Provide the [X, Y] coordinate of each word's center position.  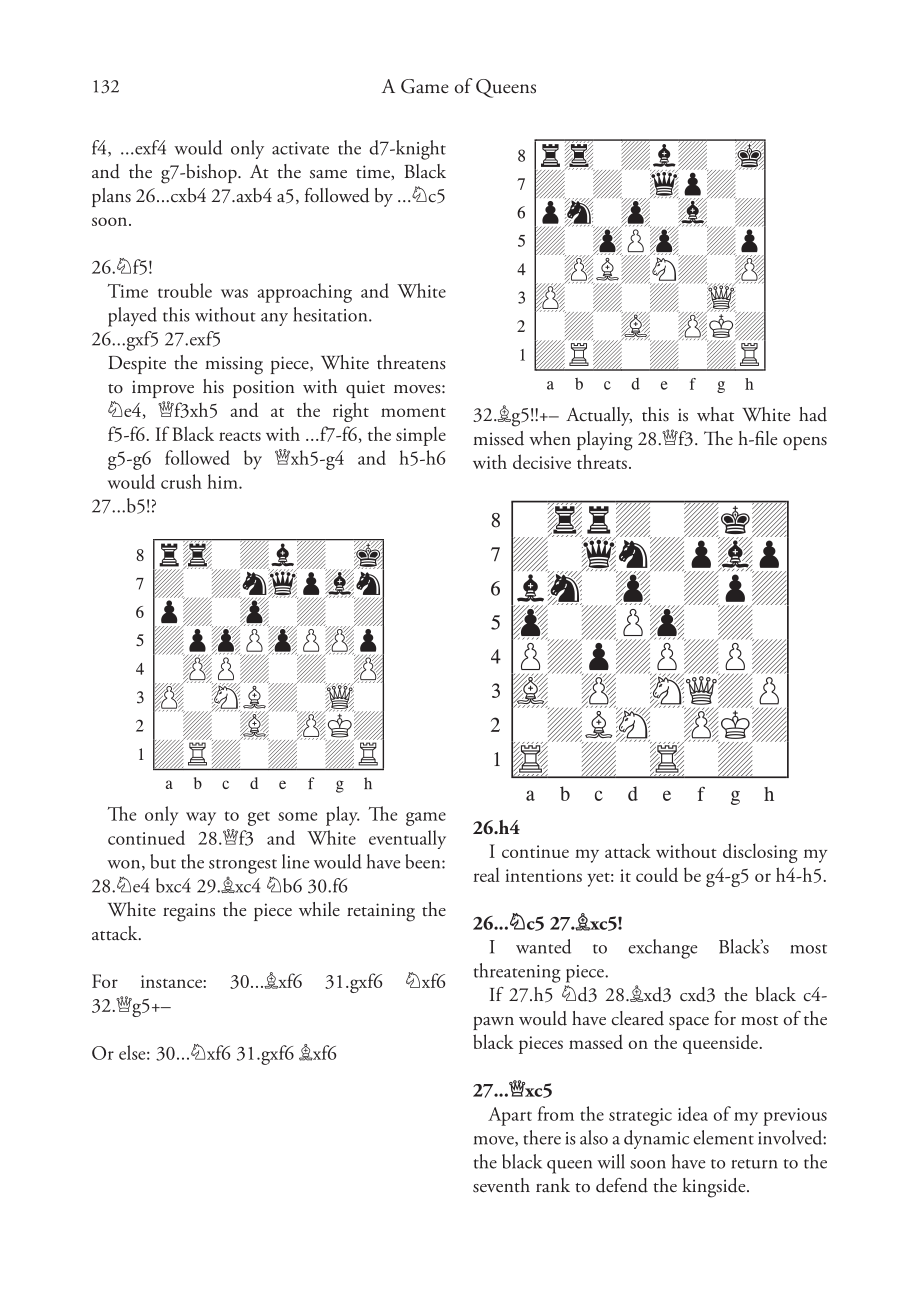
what [715, 414]
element [723, 1137]
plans [111, 197]
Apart [510, 1116]
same [328, 174]
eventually [407, 839]
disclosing [760, 853]
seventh [501, 1185]
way [201, 819]
